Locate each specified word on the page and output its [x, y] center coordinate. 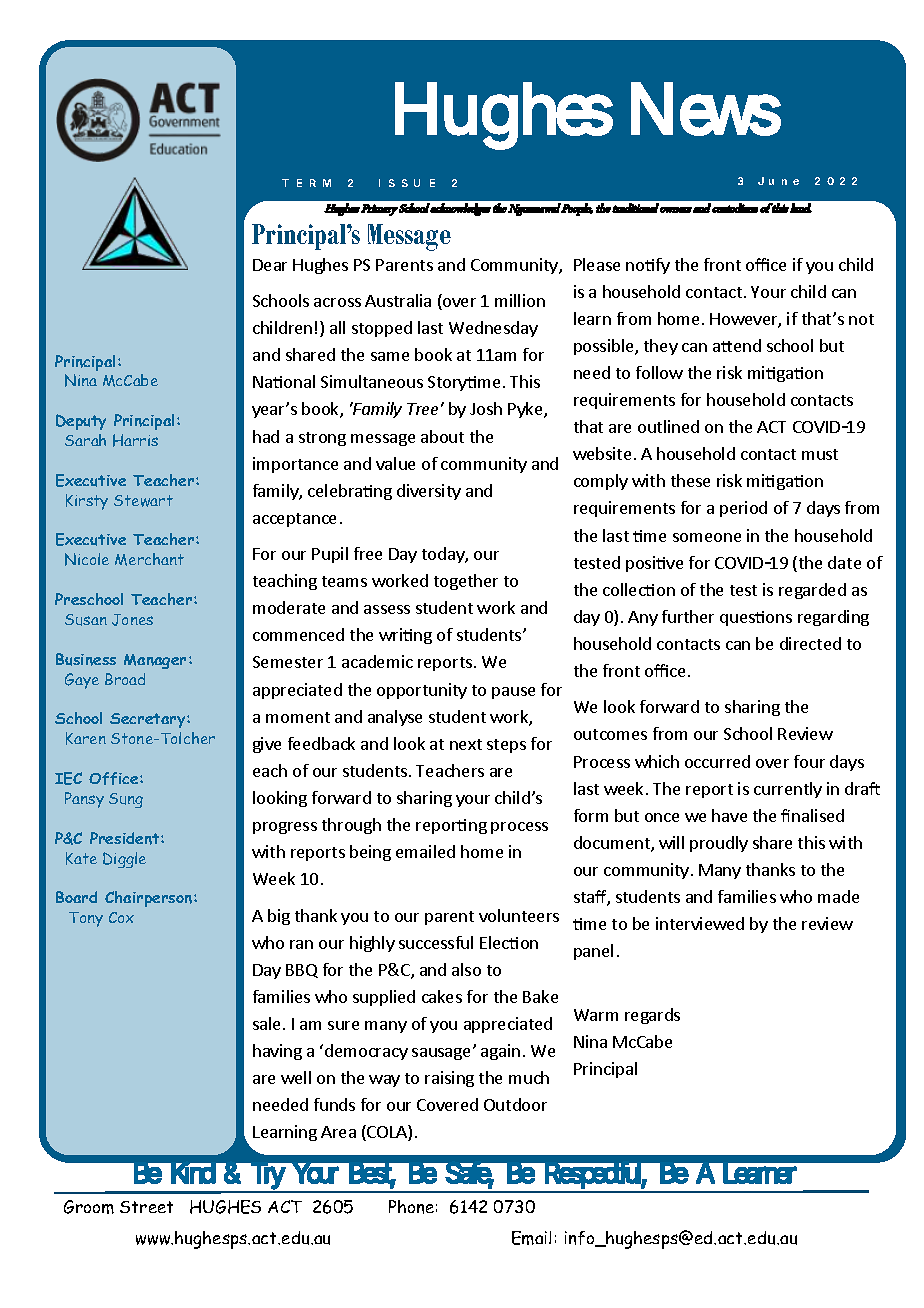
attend [737, 345]
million [520, 300]
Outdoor [515, 1104]
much [529, 1077]
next [466, 744]
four [809, 761]
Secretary [149, 720]
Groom [89, 1207]
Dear [270, 265]
